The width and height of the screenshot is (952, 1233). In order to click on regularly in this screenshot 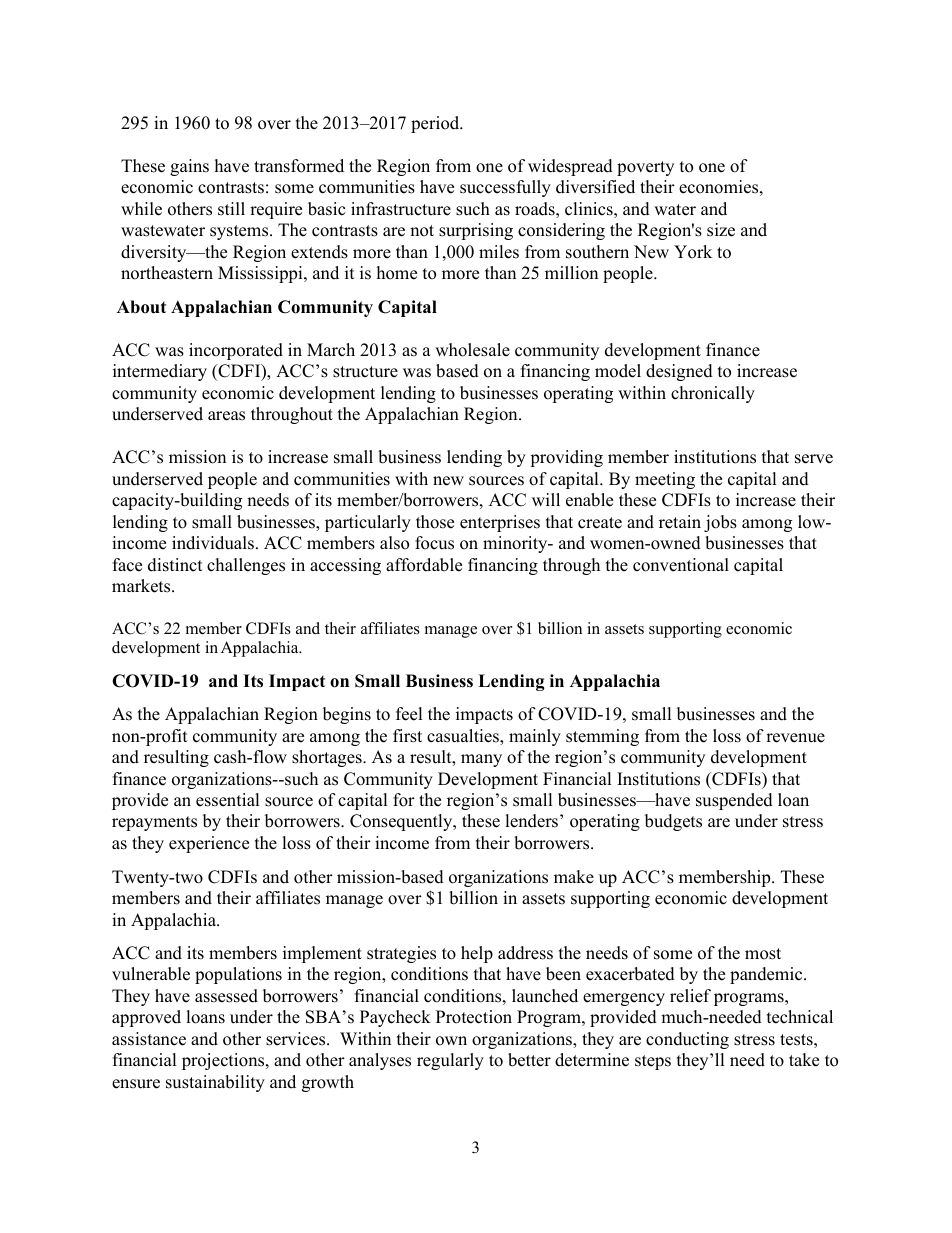, I will do `click(450, 1061)`.
